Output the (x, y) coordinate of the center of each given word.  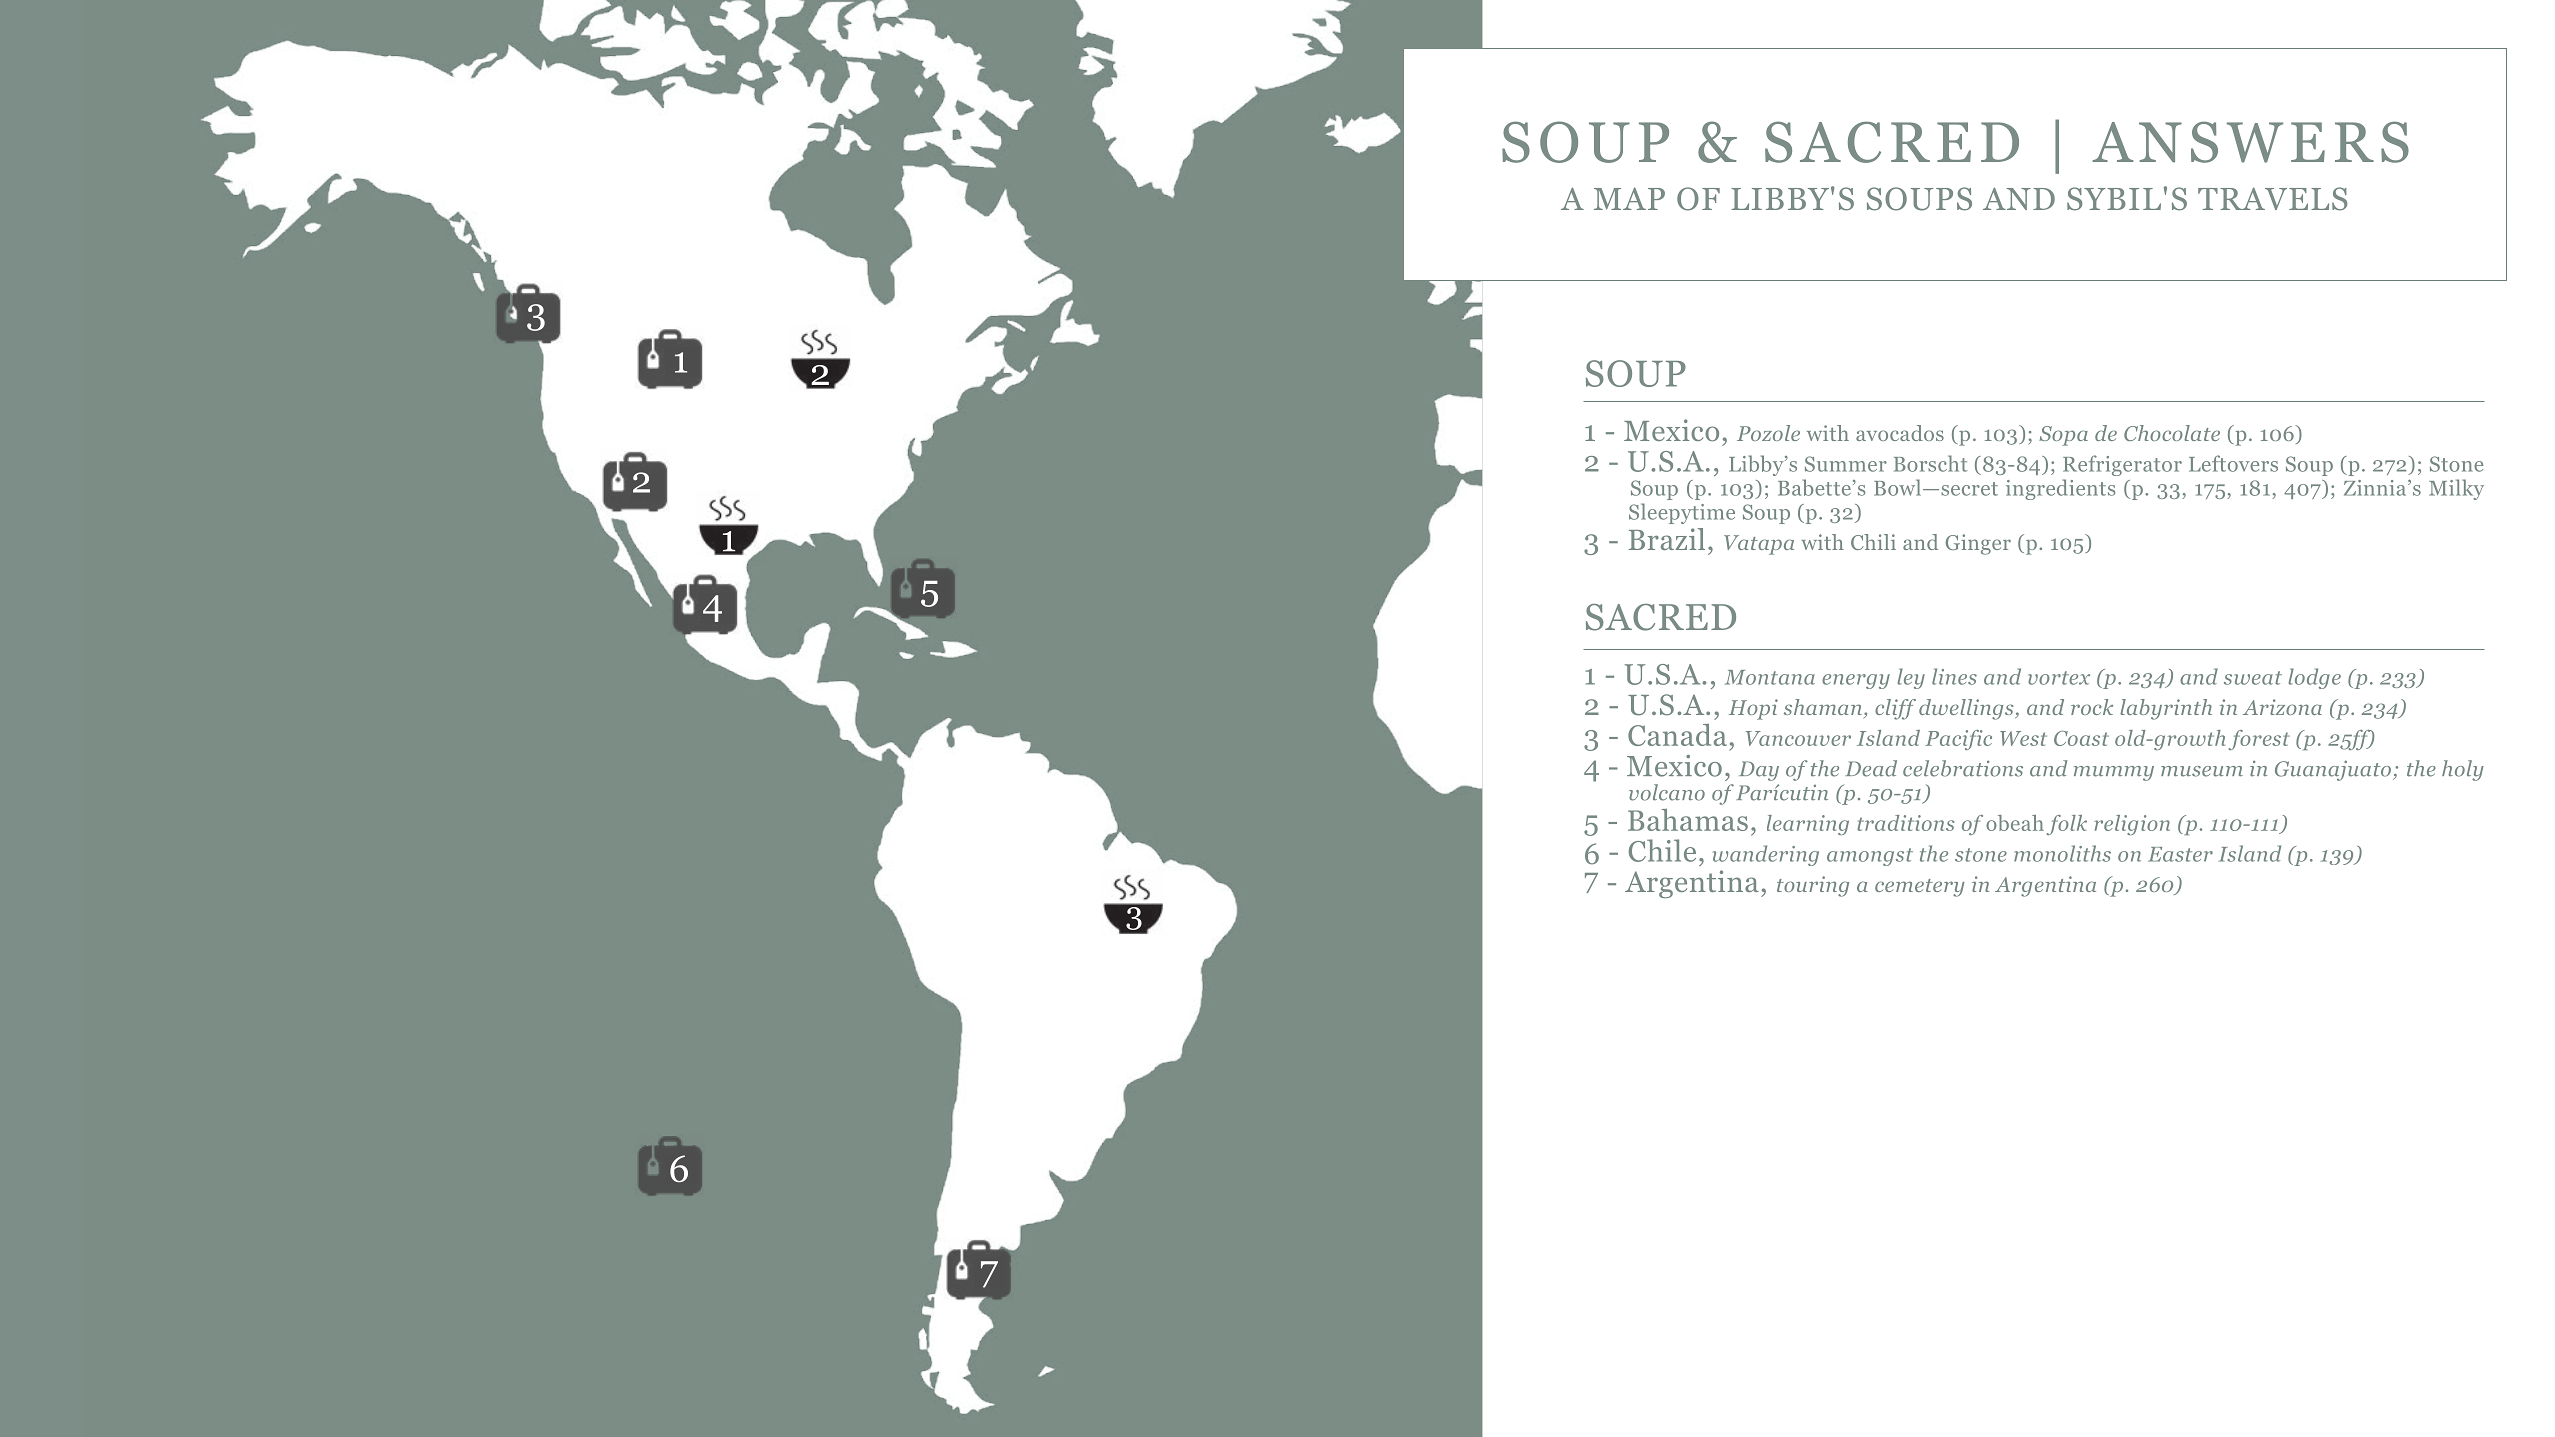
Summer (1846, 464)
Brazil (1667, 539)
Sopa (2063, 436)
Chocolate (2172, 433)
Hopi (1753, 709)
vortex (2059, 678)
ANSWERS (2251, 142)
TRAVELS (2273, 199)
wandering (1766, 855)
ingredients (2060, 489)
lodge (2314, 678)
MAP (1629, 198)
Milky (2456, 489)
